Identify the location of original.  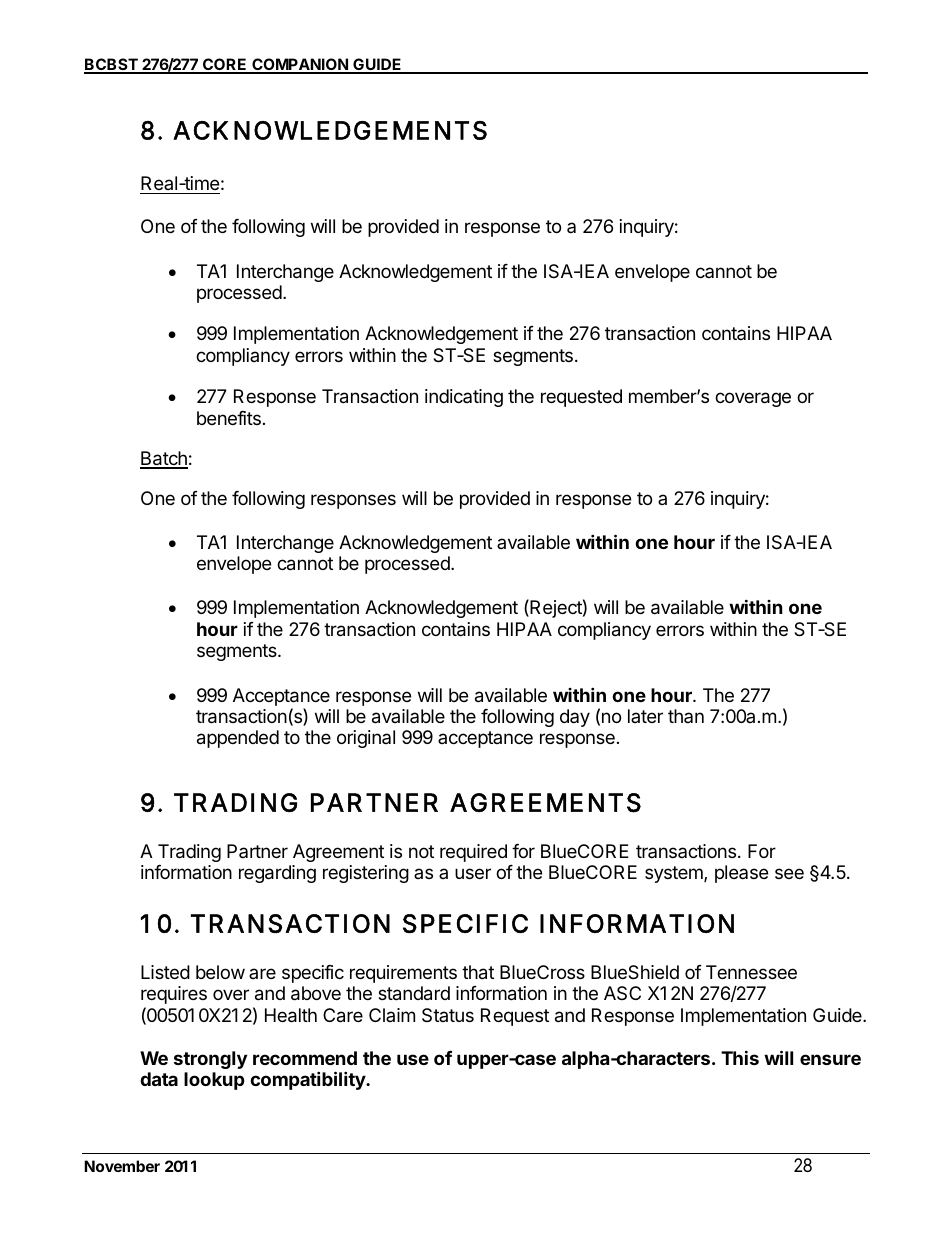
(366, 739).
